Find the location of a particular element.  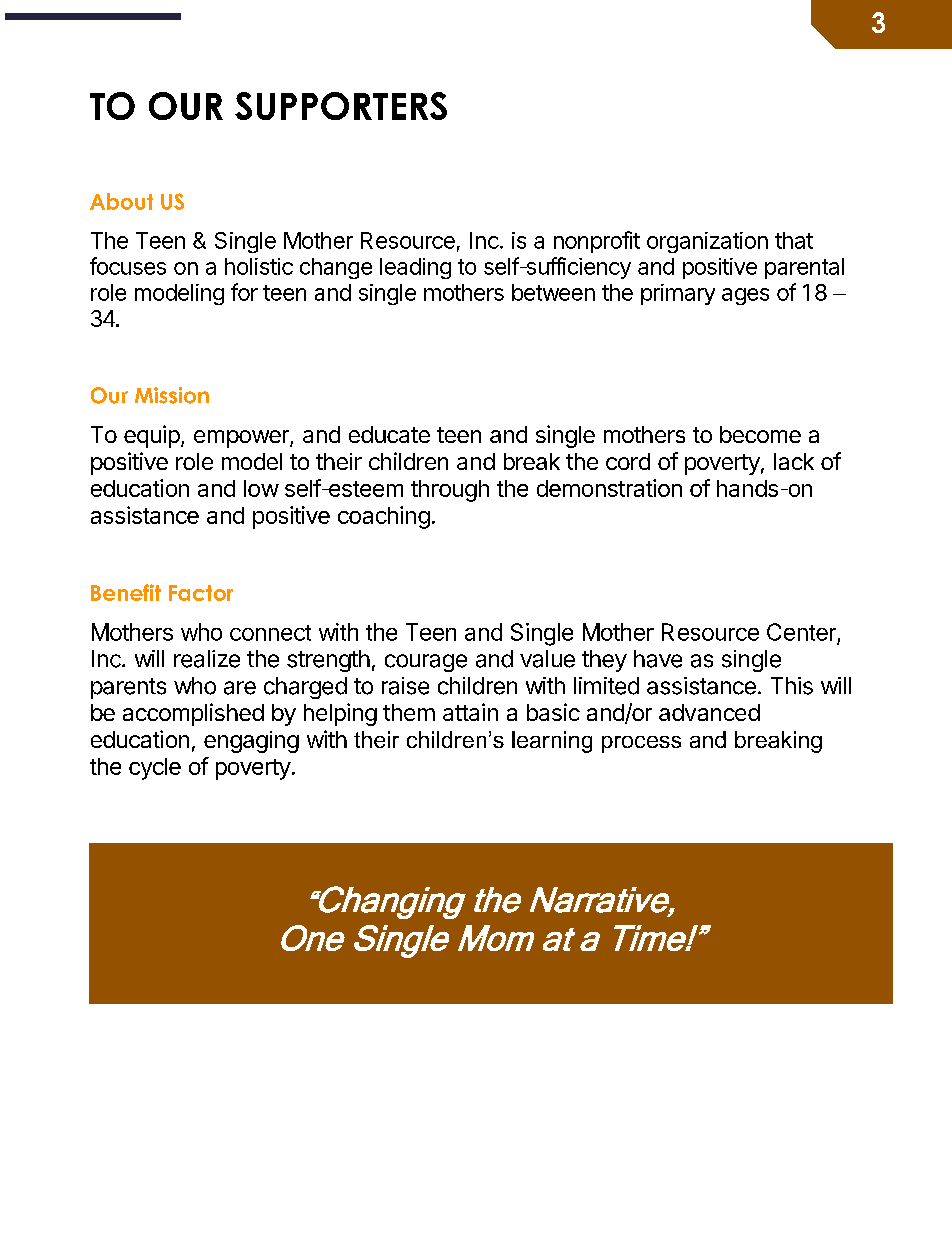

nonprofit is located at coordinates (597, 242).
